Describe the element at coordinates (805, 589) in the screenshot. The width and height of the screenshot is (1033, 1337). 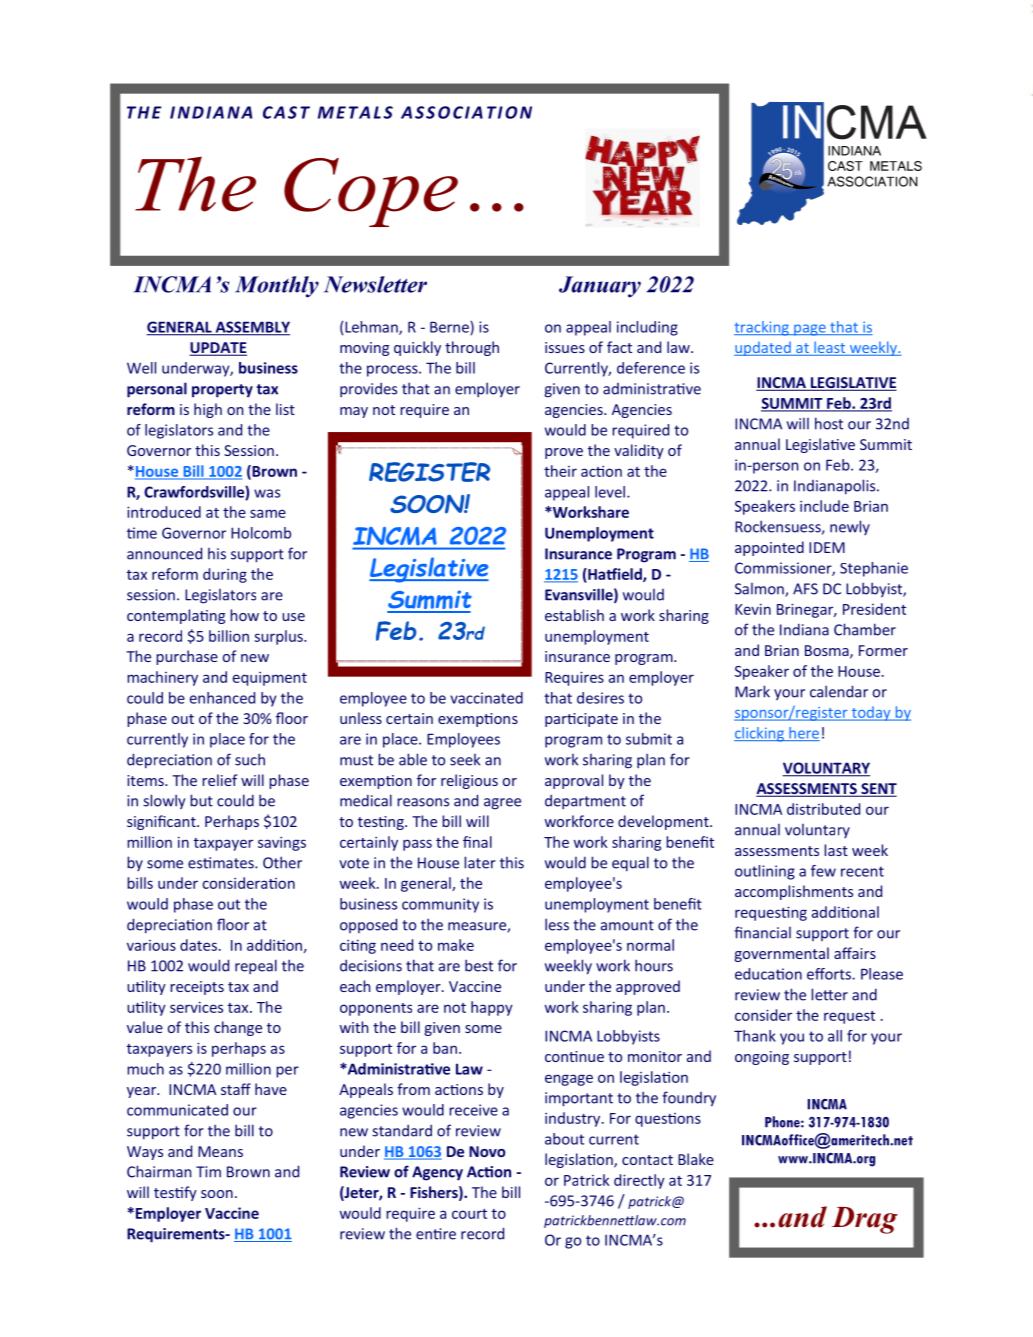
I see `AFS` at that location.
